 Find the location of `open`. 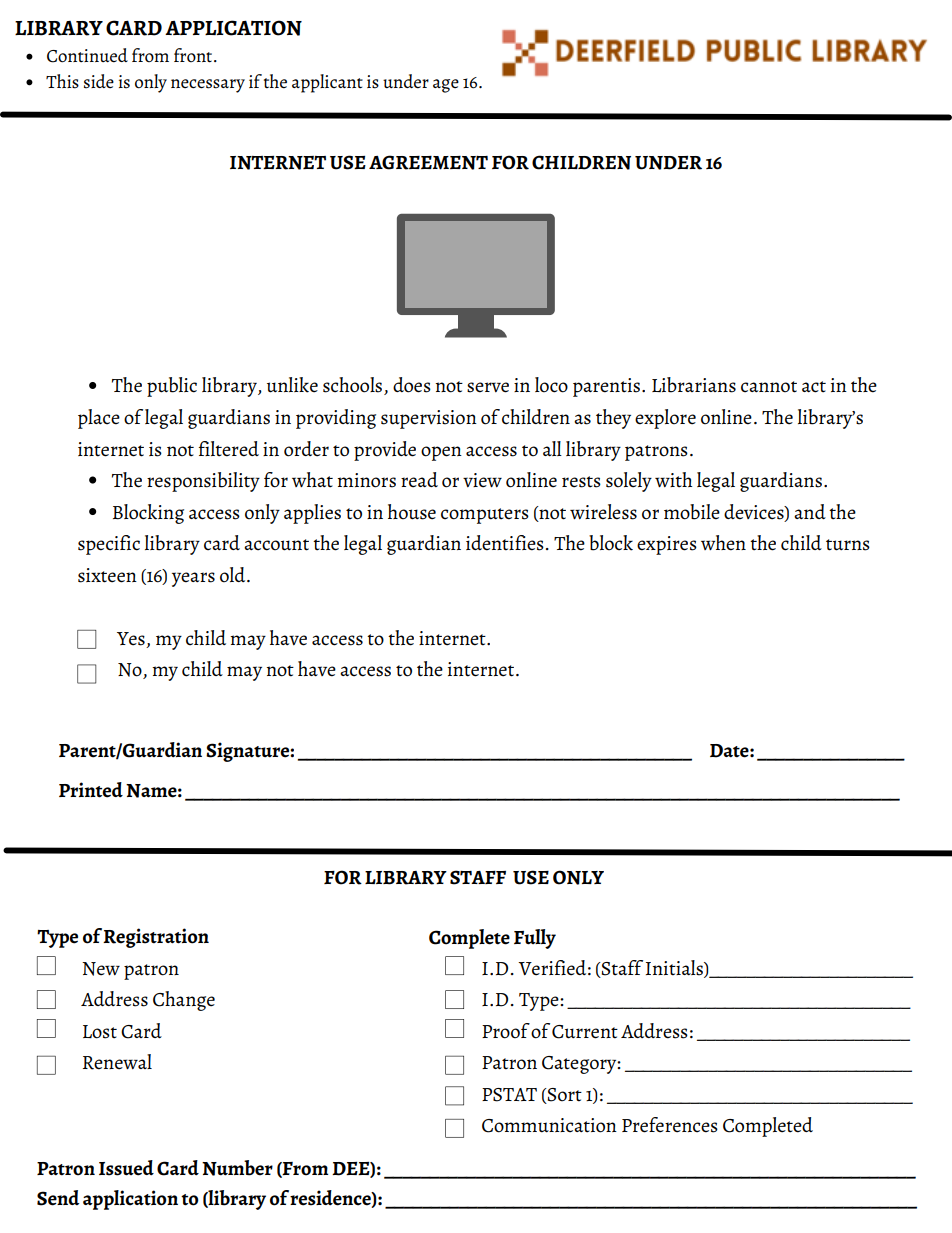

open is located at coordinates (441, 453).
